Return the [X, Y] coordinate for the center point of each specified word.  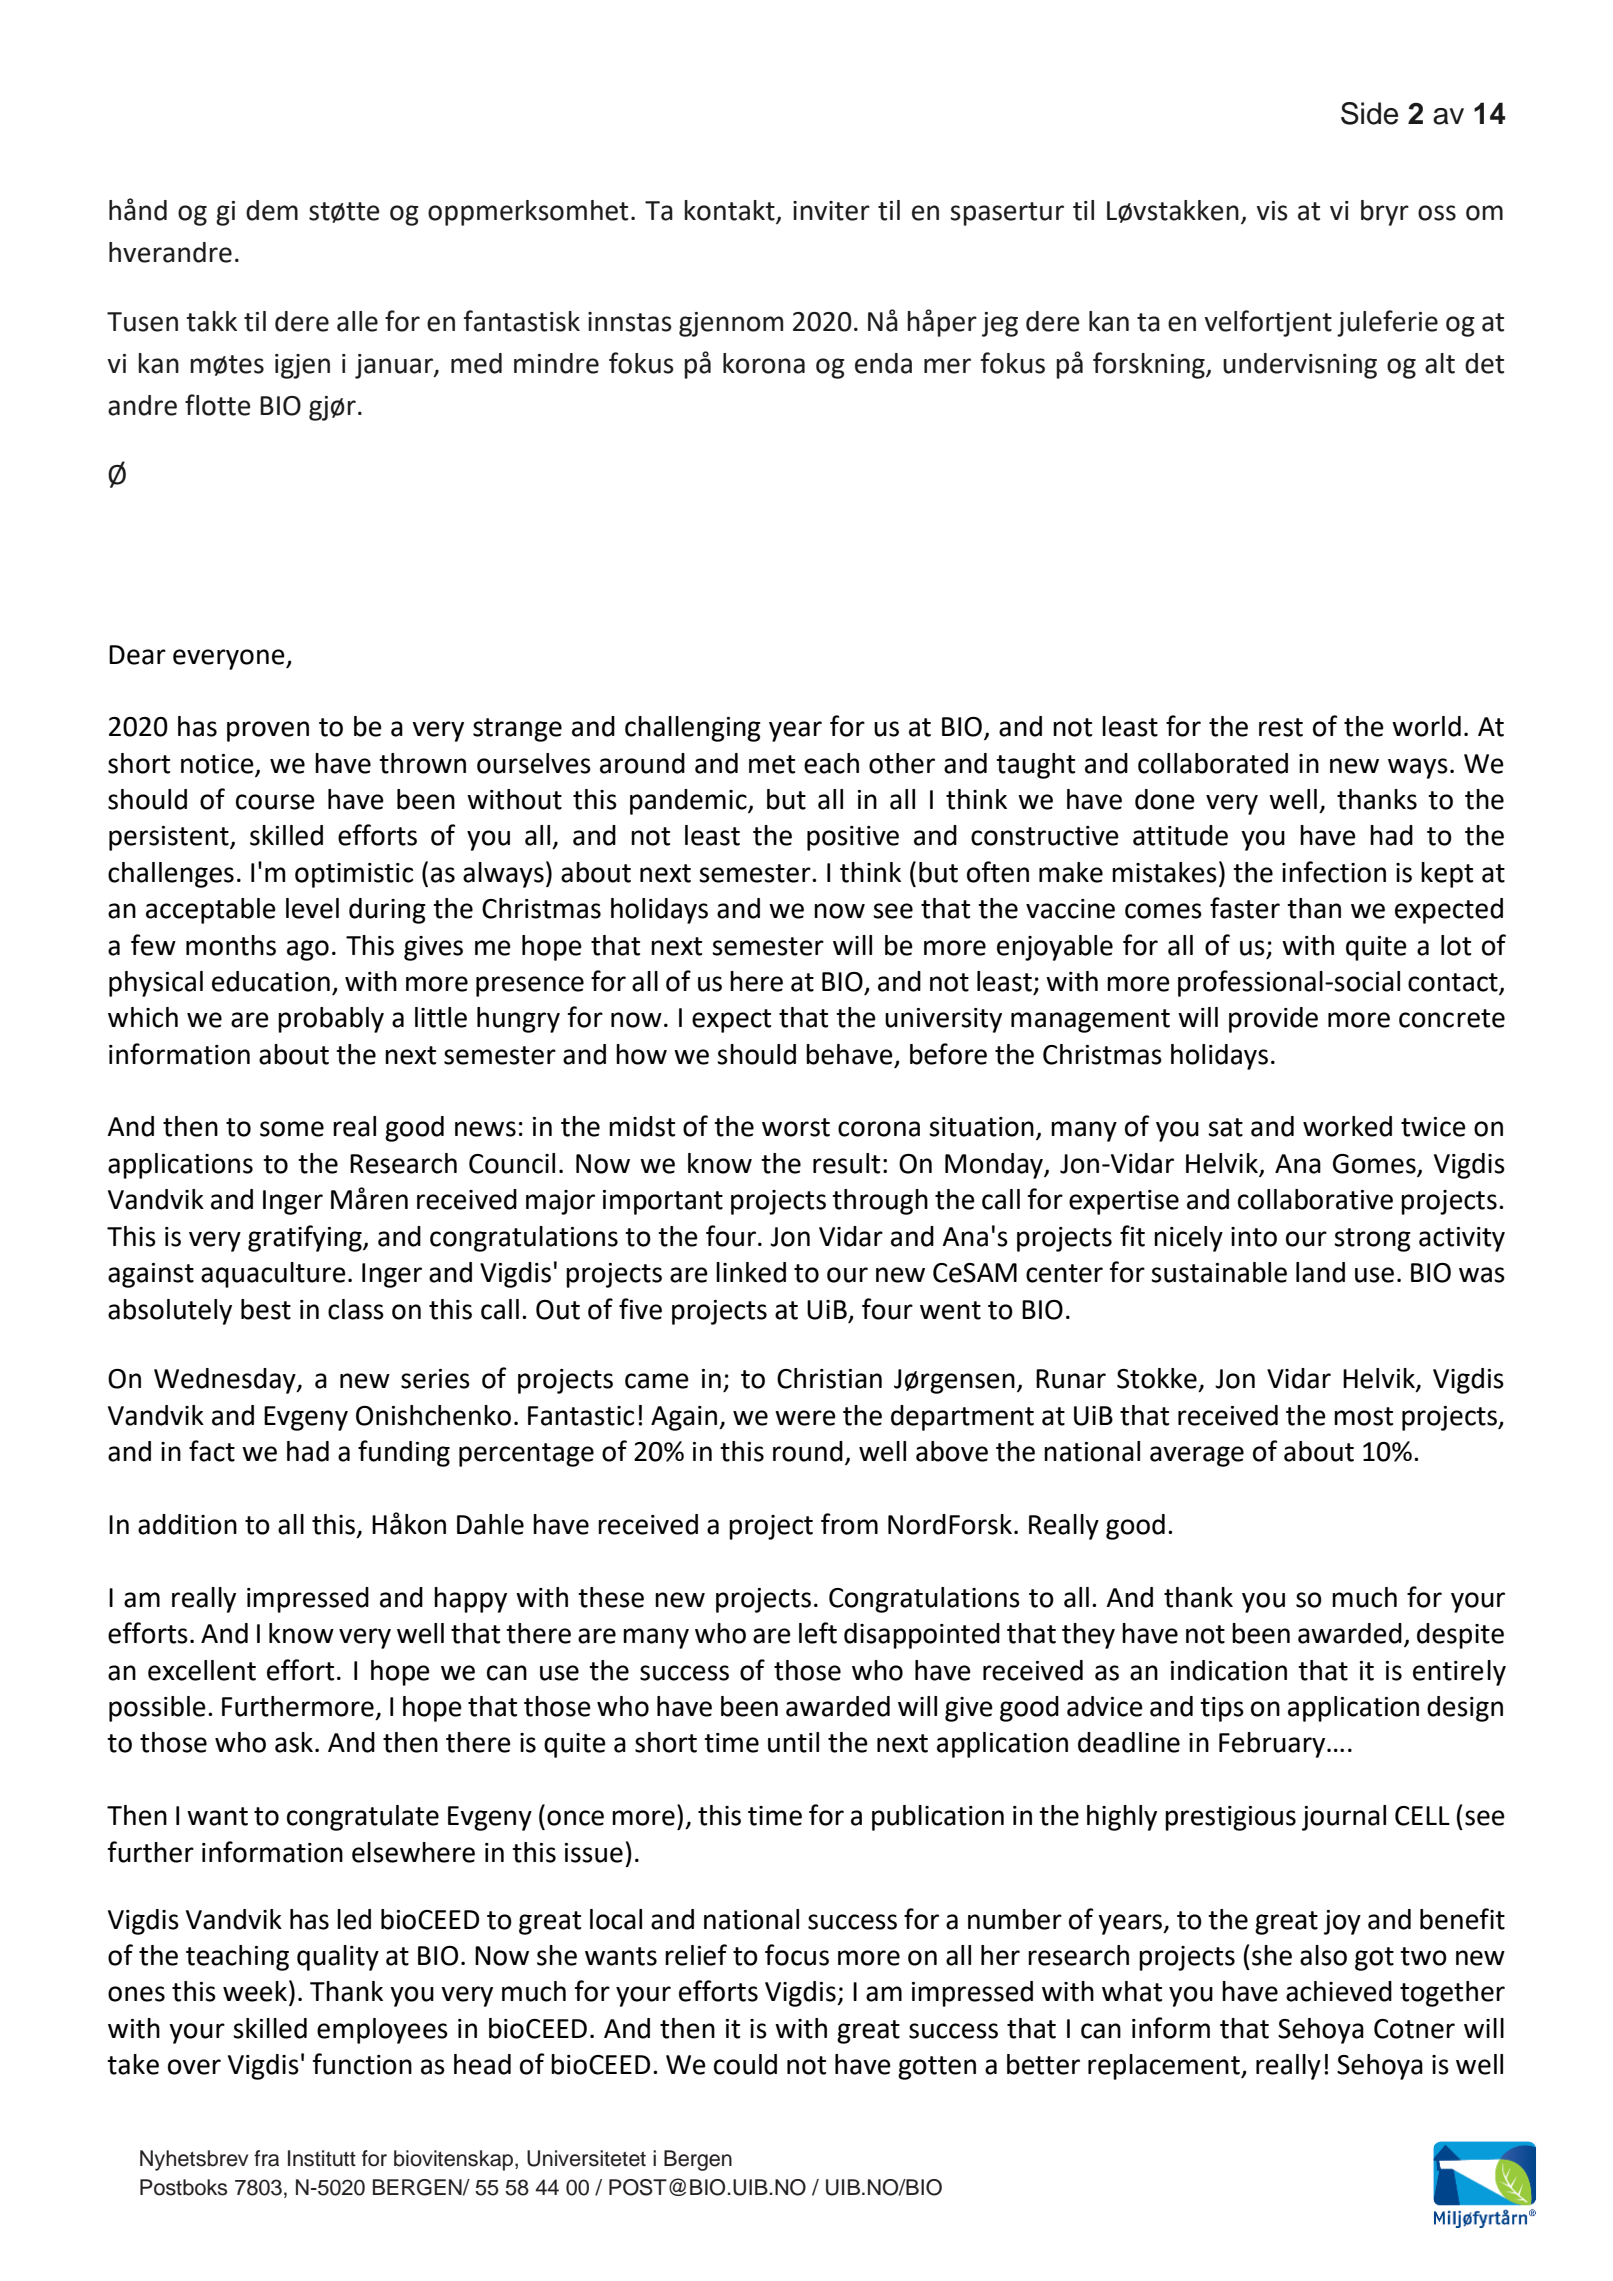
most [1363, 1416]
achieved [1339, 1991]
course [275, 802]
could [745, 2064]
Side [1369, 113]
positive [853, 838]
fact [212, 1451]
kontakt [730, 211]
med [476, 363]
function [362, 2064]
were [805, 1418]
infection [1334, 872]
